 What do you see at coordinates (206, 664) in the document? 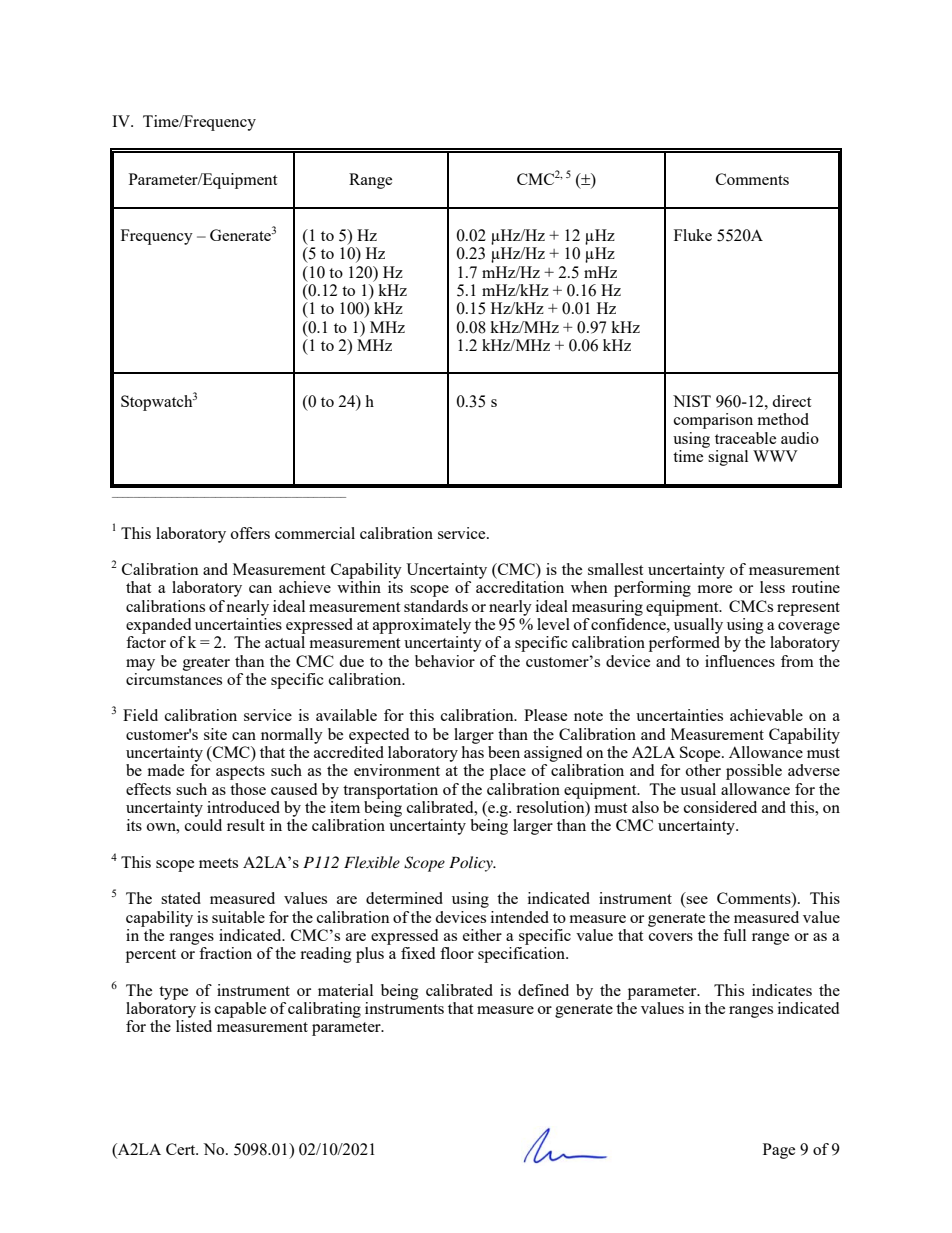
I see `greater` at bounding box center [206, 664].
